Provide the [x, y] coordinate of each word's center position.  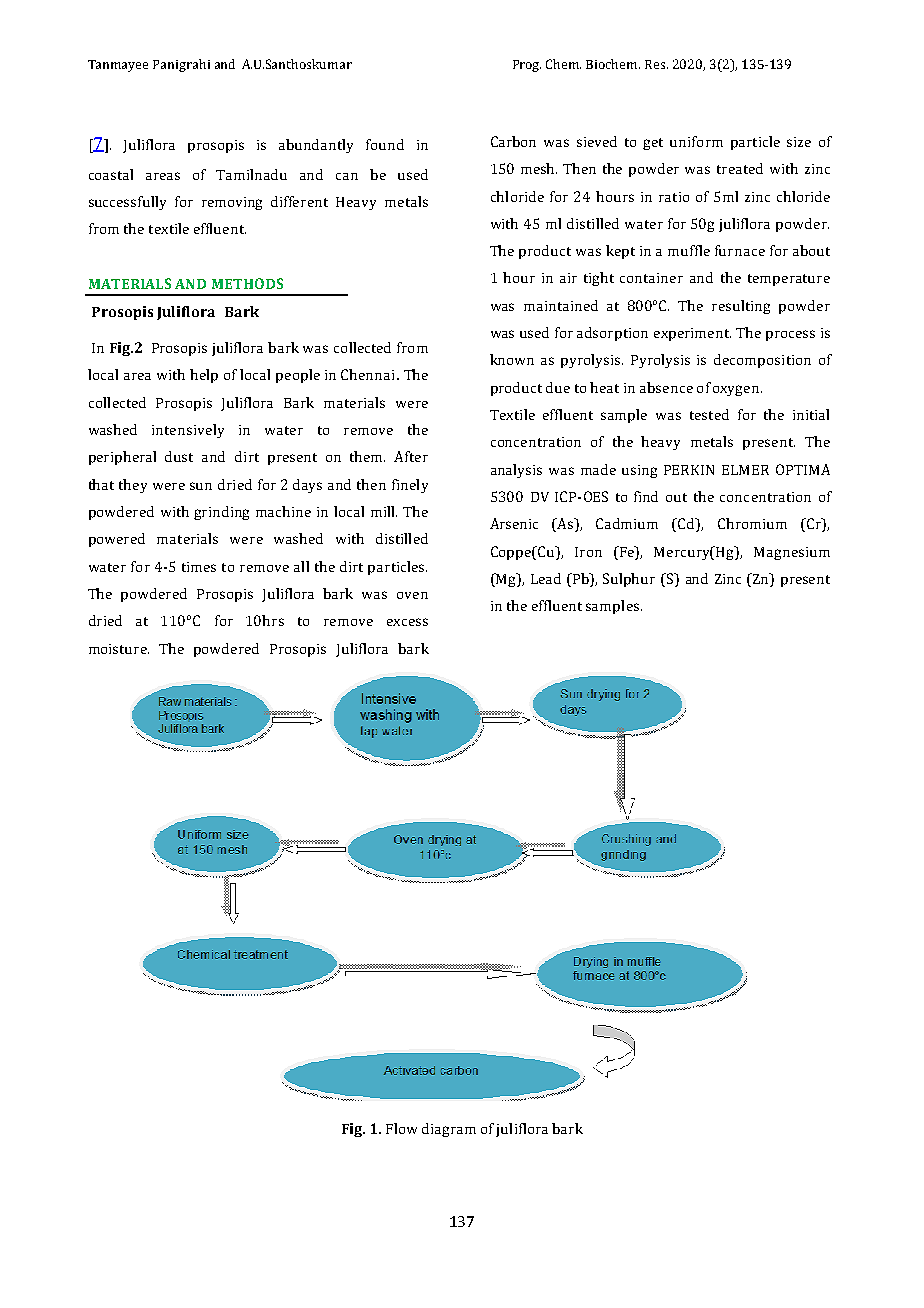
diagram [449, 1130]
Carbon [513, 141]
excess [407, 622]
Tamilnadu [251, 174]
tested [709, 414]
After [411, 456]
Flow [401, 1128]
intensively [188, 431]
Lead [546, 578]
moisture [119, 649]
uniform [696, 141]
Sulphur [629, 580]
